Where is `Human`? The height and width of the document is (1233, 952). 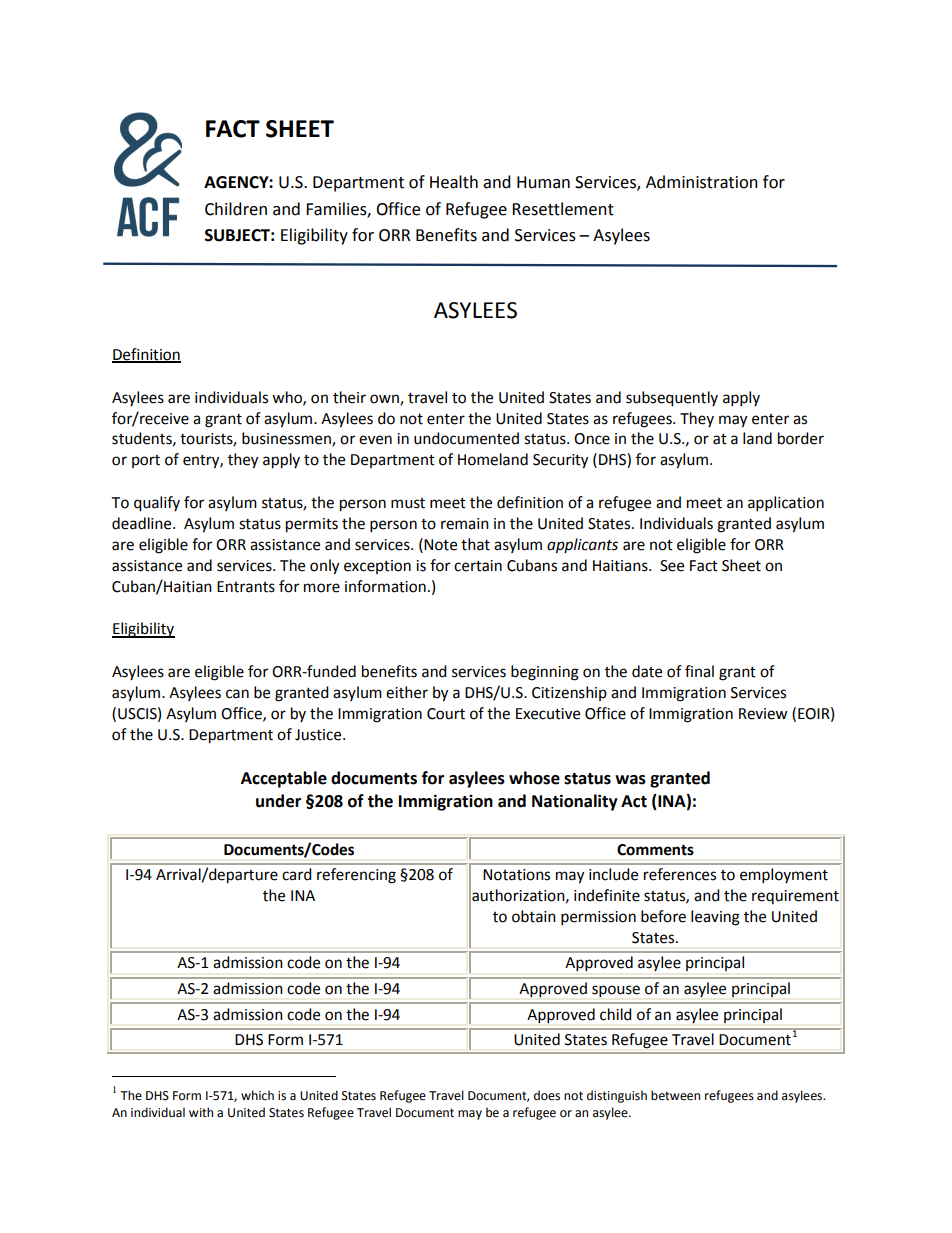 Human is located at coordinates (543, 182).
